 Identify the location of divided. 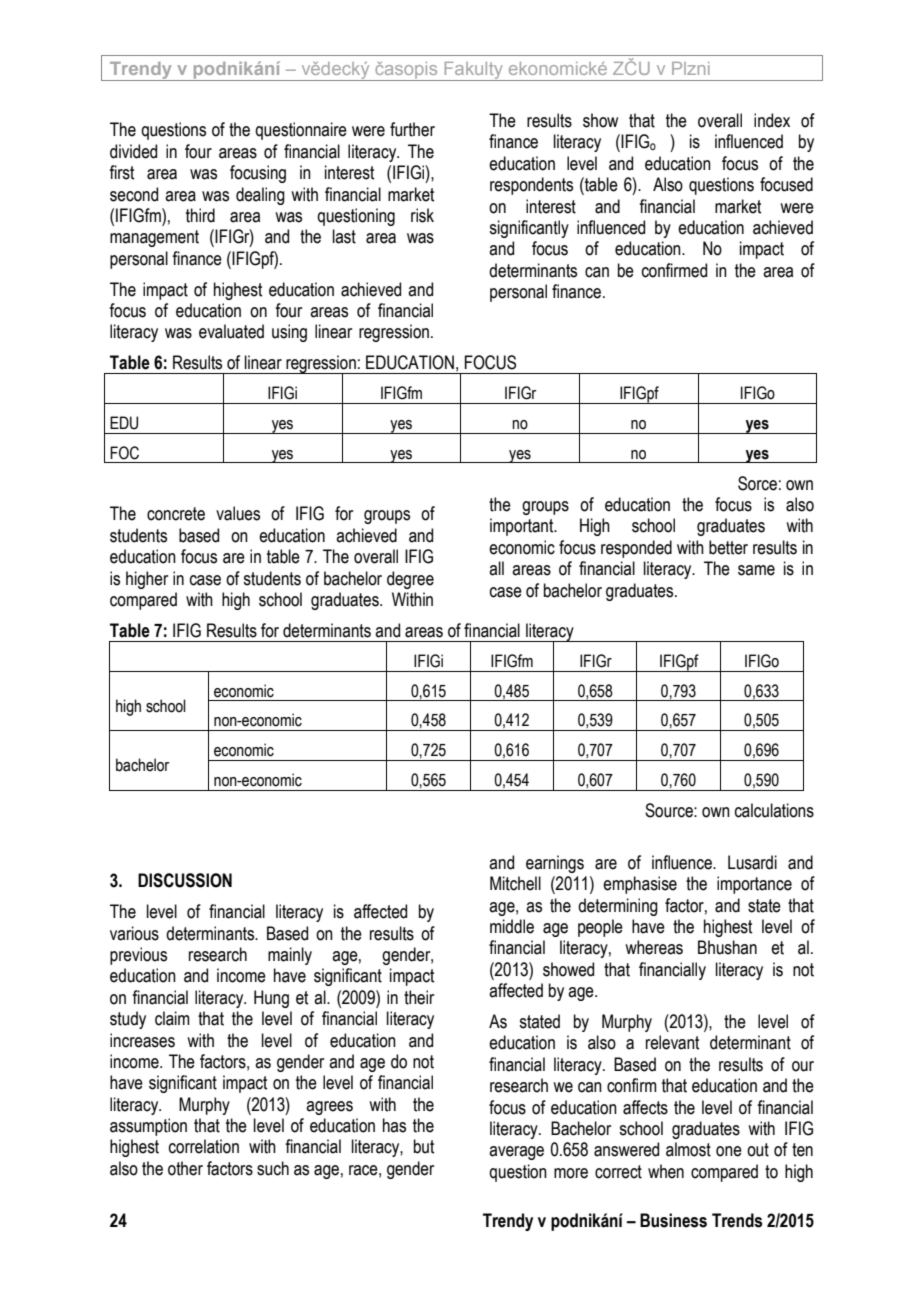
(133, 151).
